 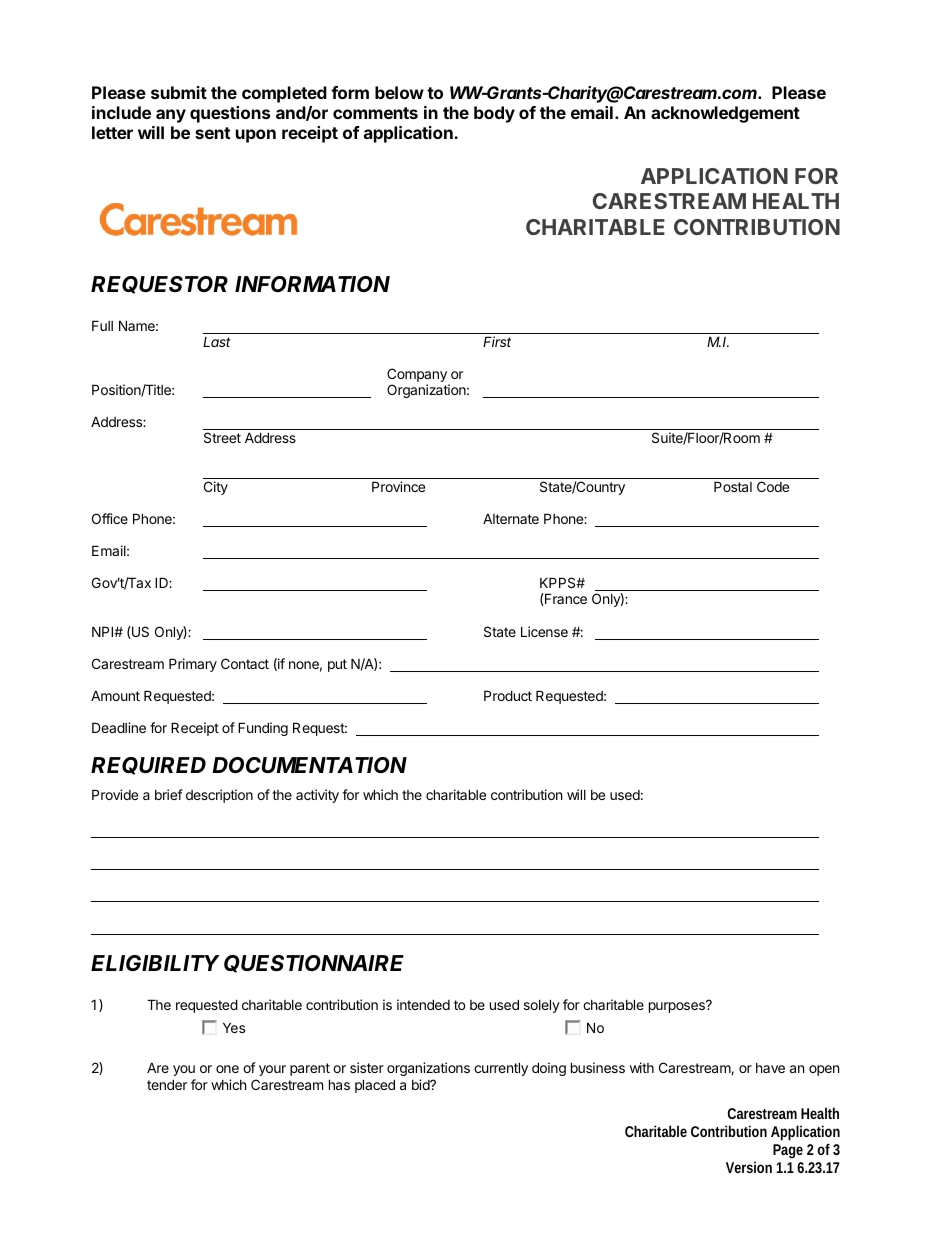 I want to click on sent, so click(x=212, y=133).
